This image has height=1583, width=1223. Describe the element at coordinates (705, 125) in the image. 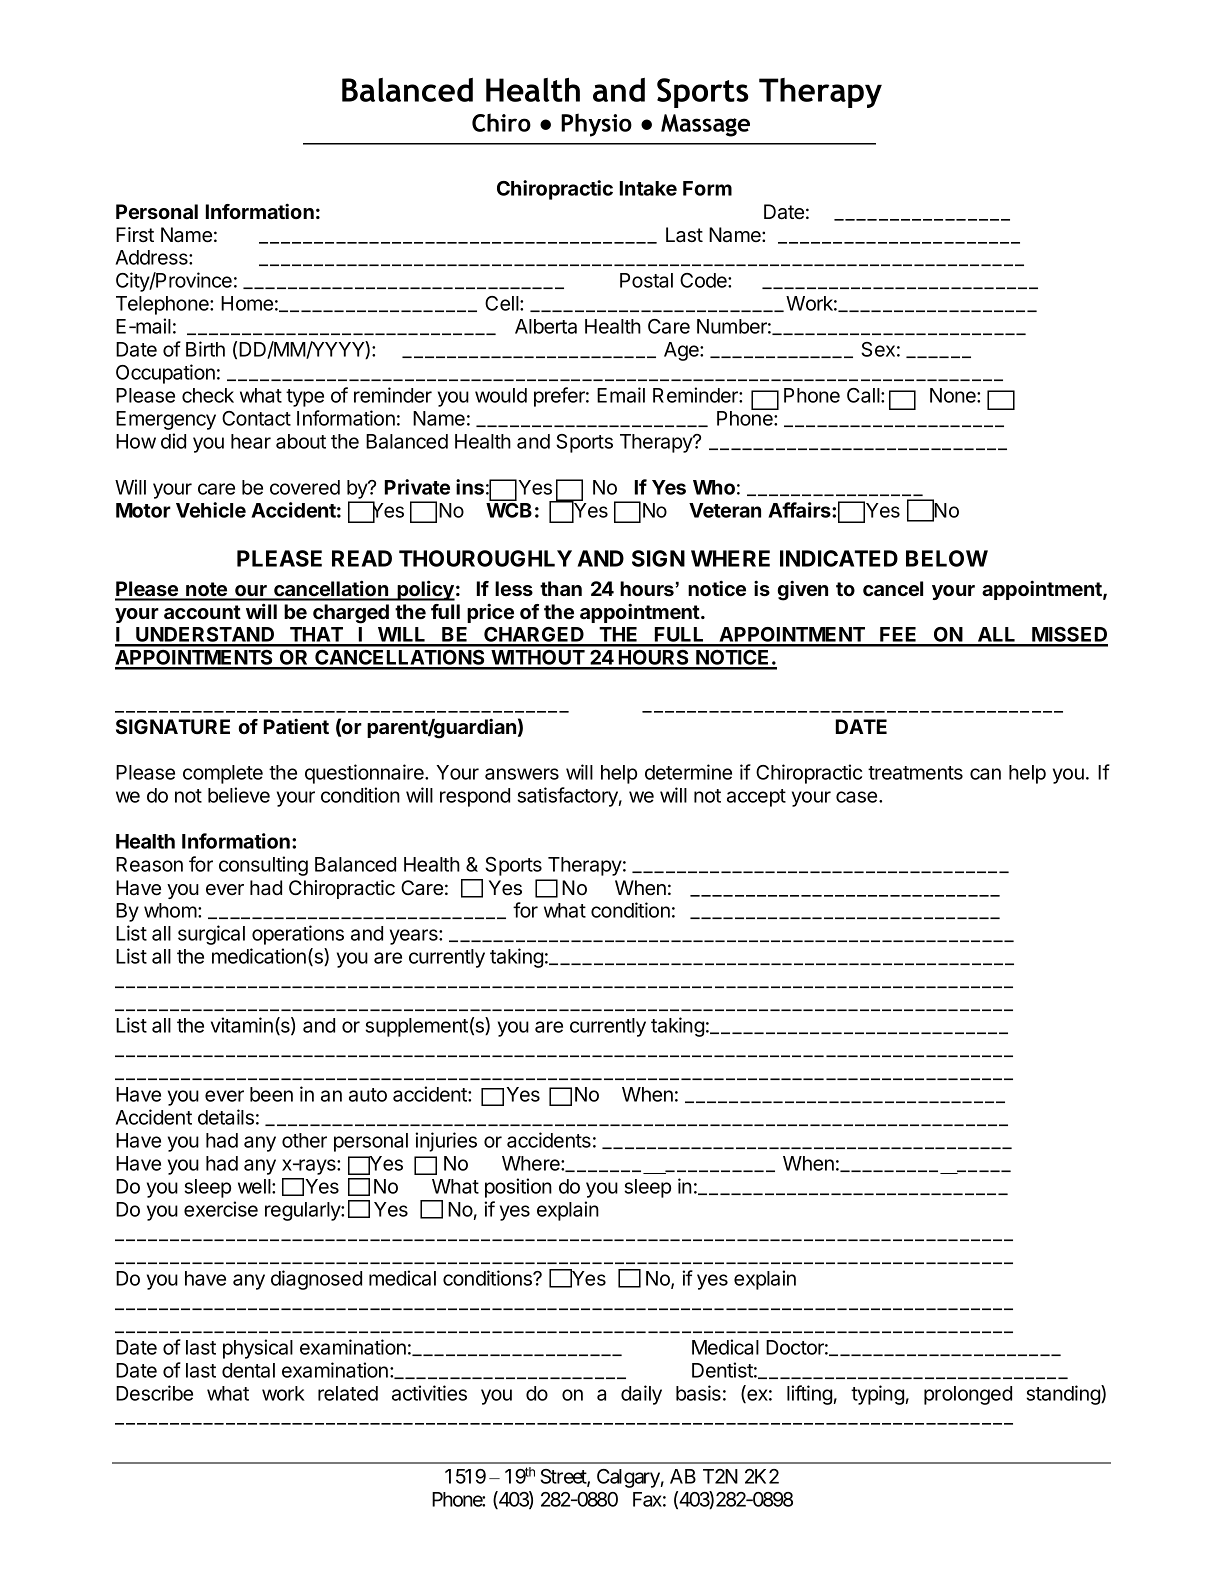

I see `Massage` at that location.
